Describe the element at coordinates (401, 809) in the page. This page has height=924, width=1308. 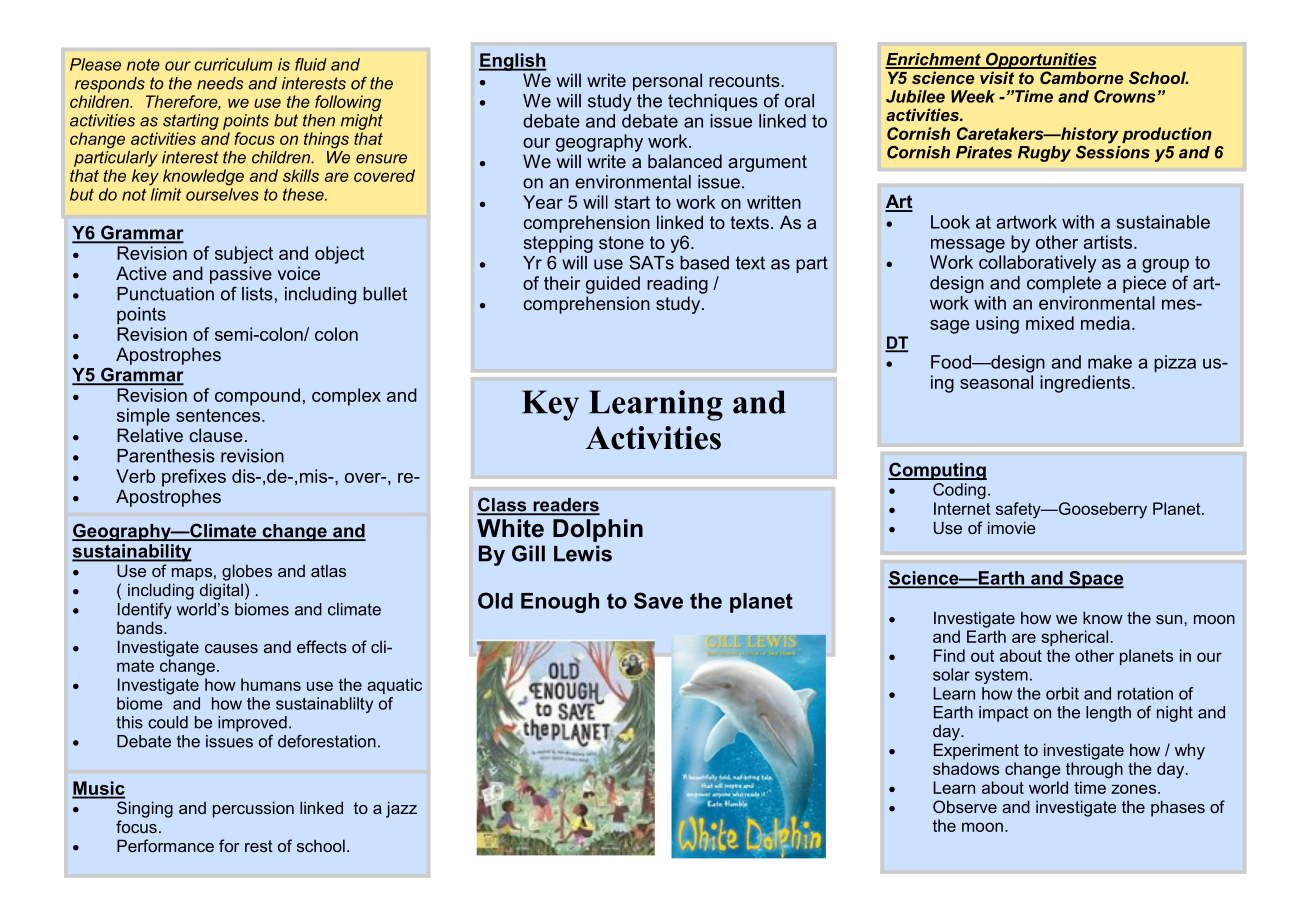
I see `jazz` at that location.
